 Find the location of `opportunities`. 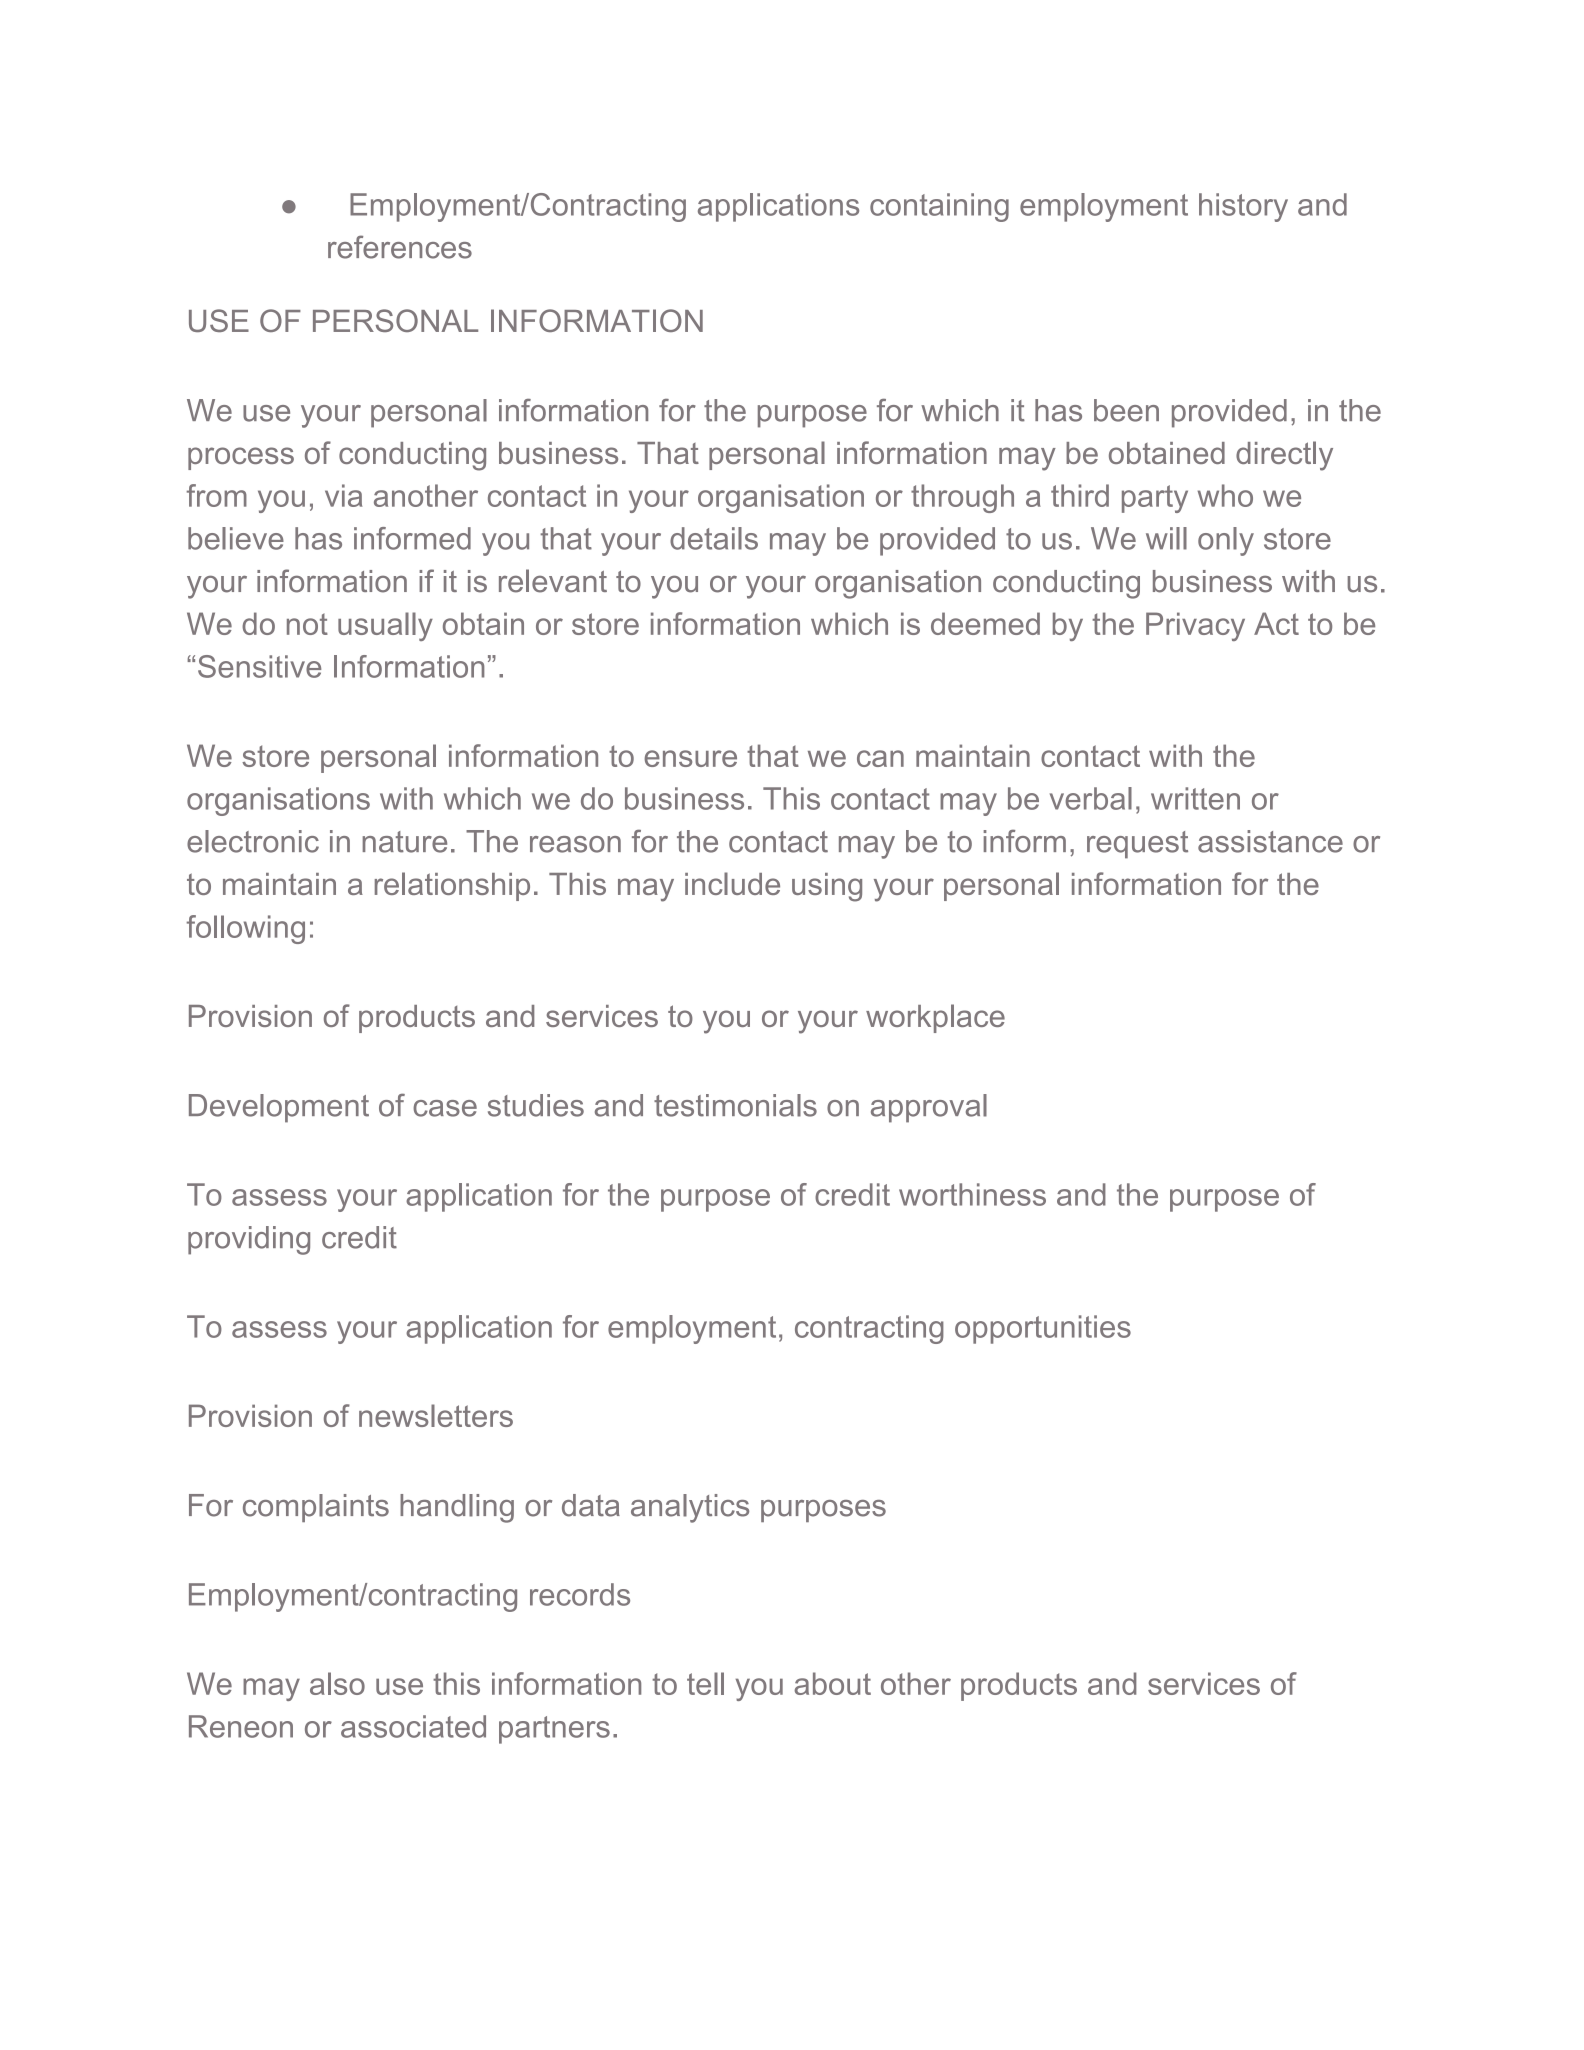

opportunities is located at coordinates (1043, 1329).
